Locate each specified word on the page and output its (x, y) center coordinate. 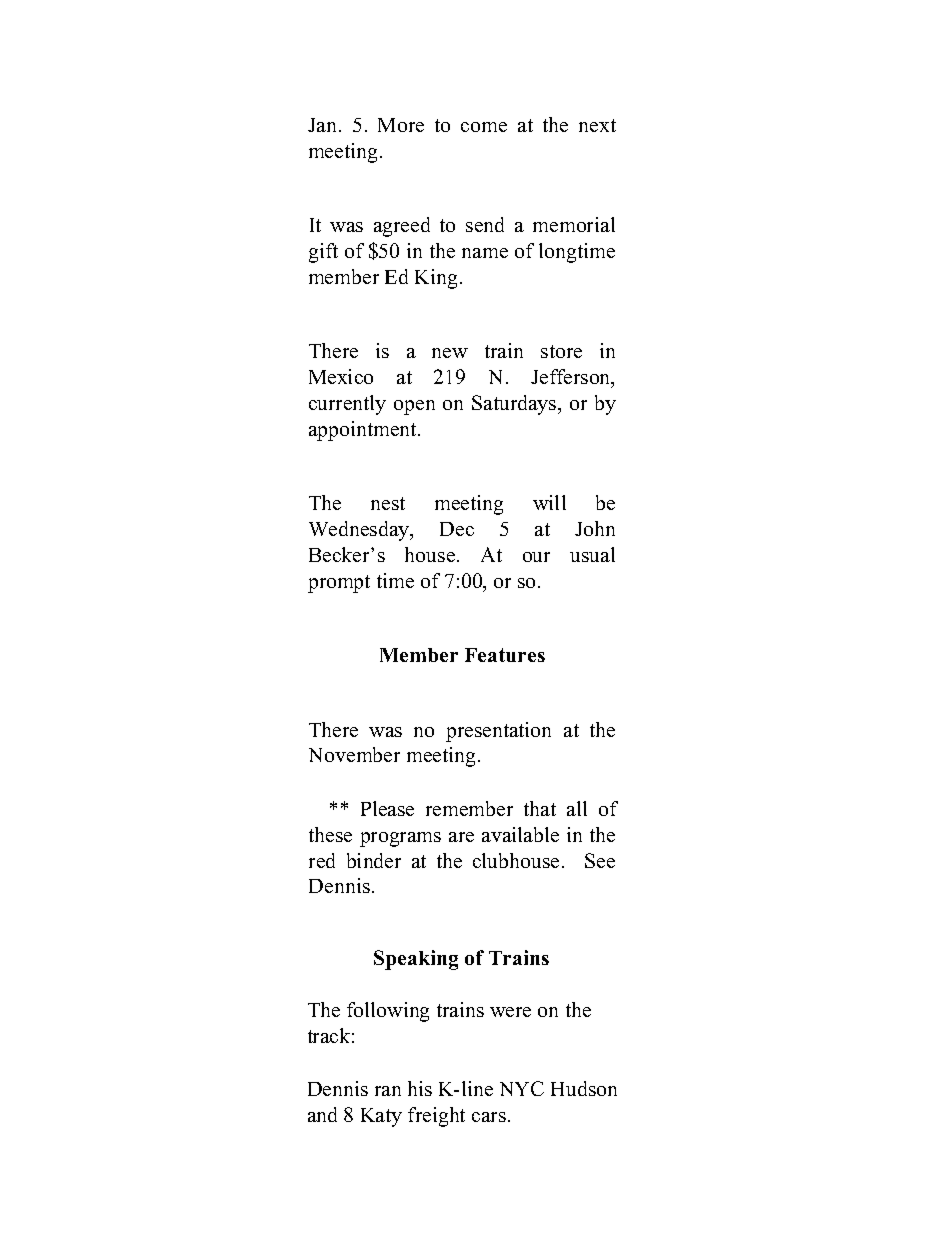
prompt (339, 584)
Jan (322, 125)
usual (592, 554)
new (450, 353)
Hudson (584, 1088)
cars (489, 1117)
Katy (381, 1117)
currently (347, 405)
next (597, 125)
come (484, 127)
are (461, 837)
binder (374, 860)
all (577, 808)
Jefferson (572, 378)
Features (505, 655)
